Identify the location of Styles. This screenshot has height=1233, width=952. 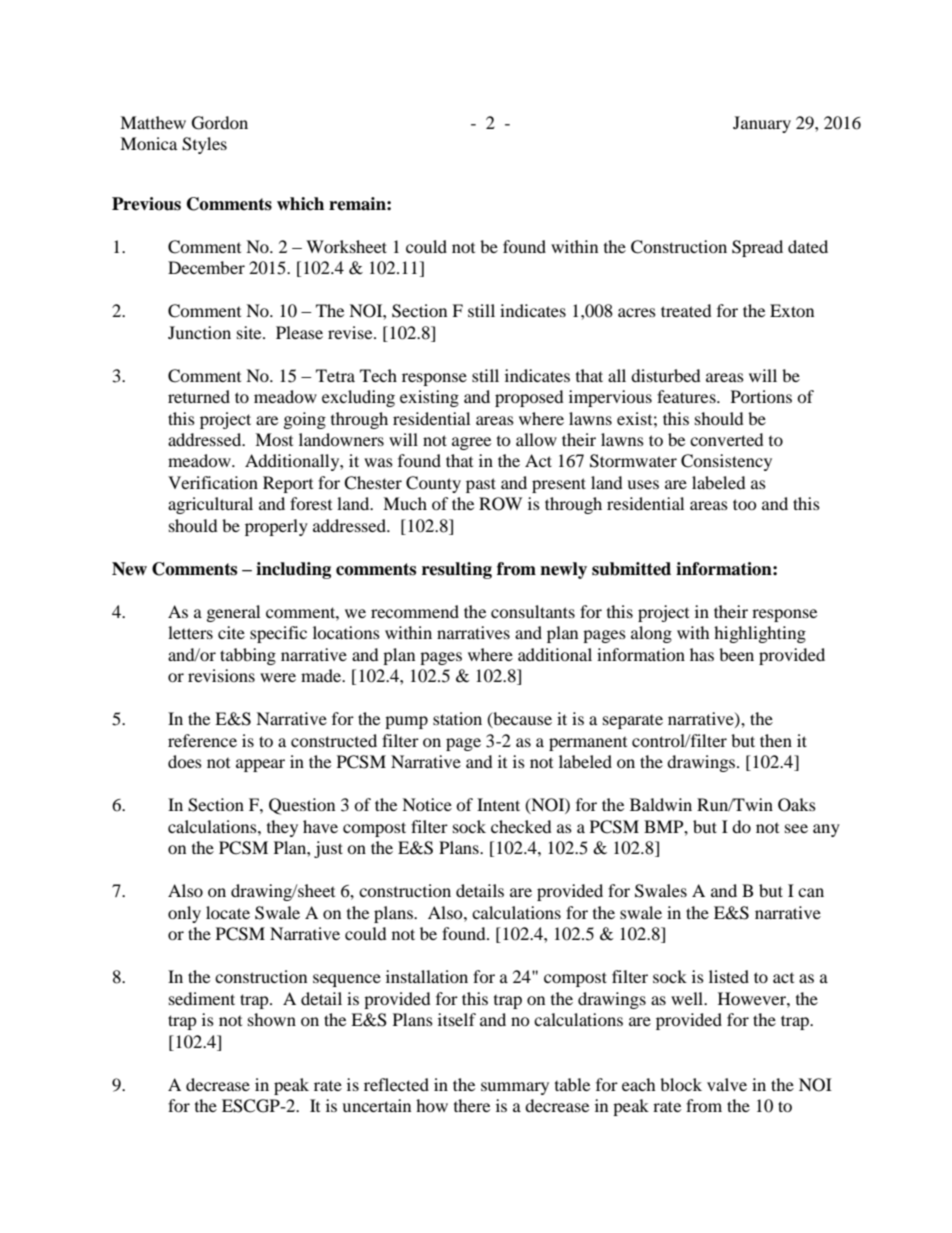
(204, 145).
